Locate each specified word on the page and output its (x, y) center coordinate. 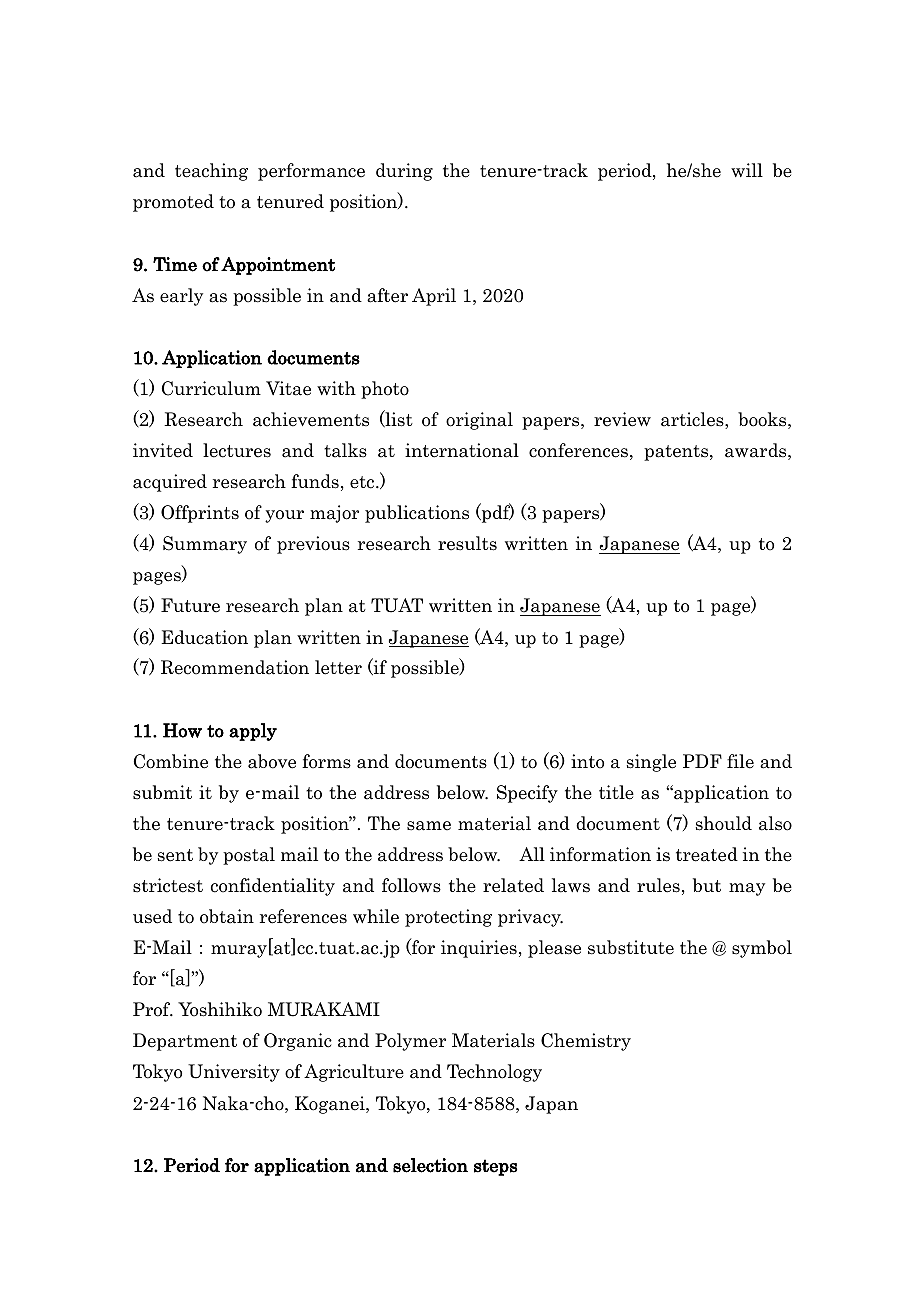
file (740, 761)
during (404, 172)
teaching (211, 172)
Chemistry (586, 1042)
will (747, 170)
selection (430, 1165)
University (234, 1073)
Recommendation (235, 667)
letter (338, 667)
